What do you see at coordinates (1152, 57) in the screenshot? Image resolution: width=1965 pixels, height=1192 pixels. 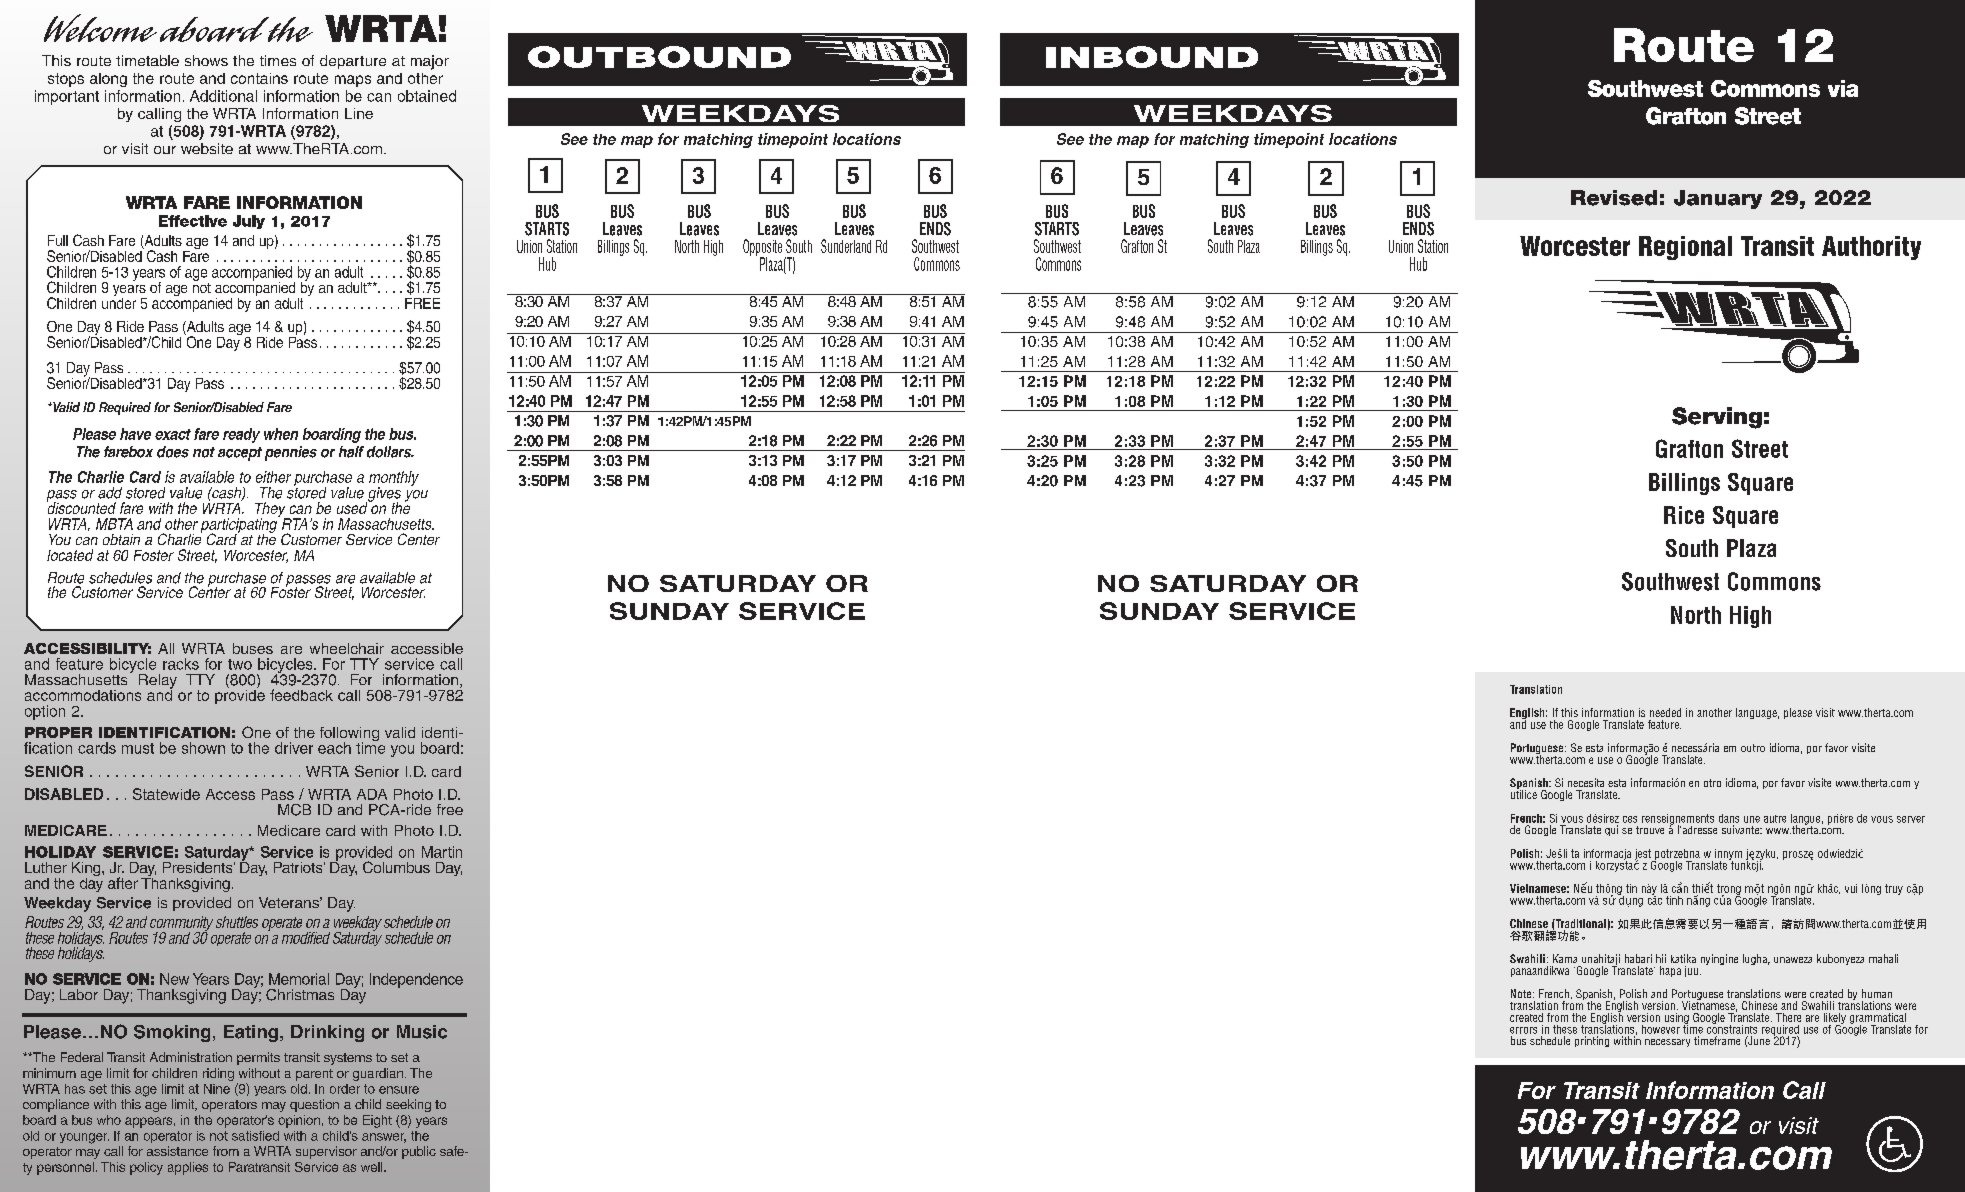 I see `INBOUND` at bounding box center [1152, 57].
